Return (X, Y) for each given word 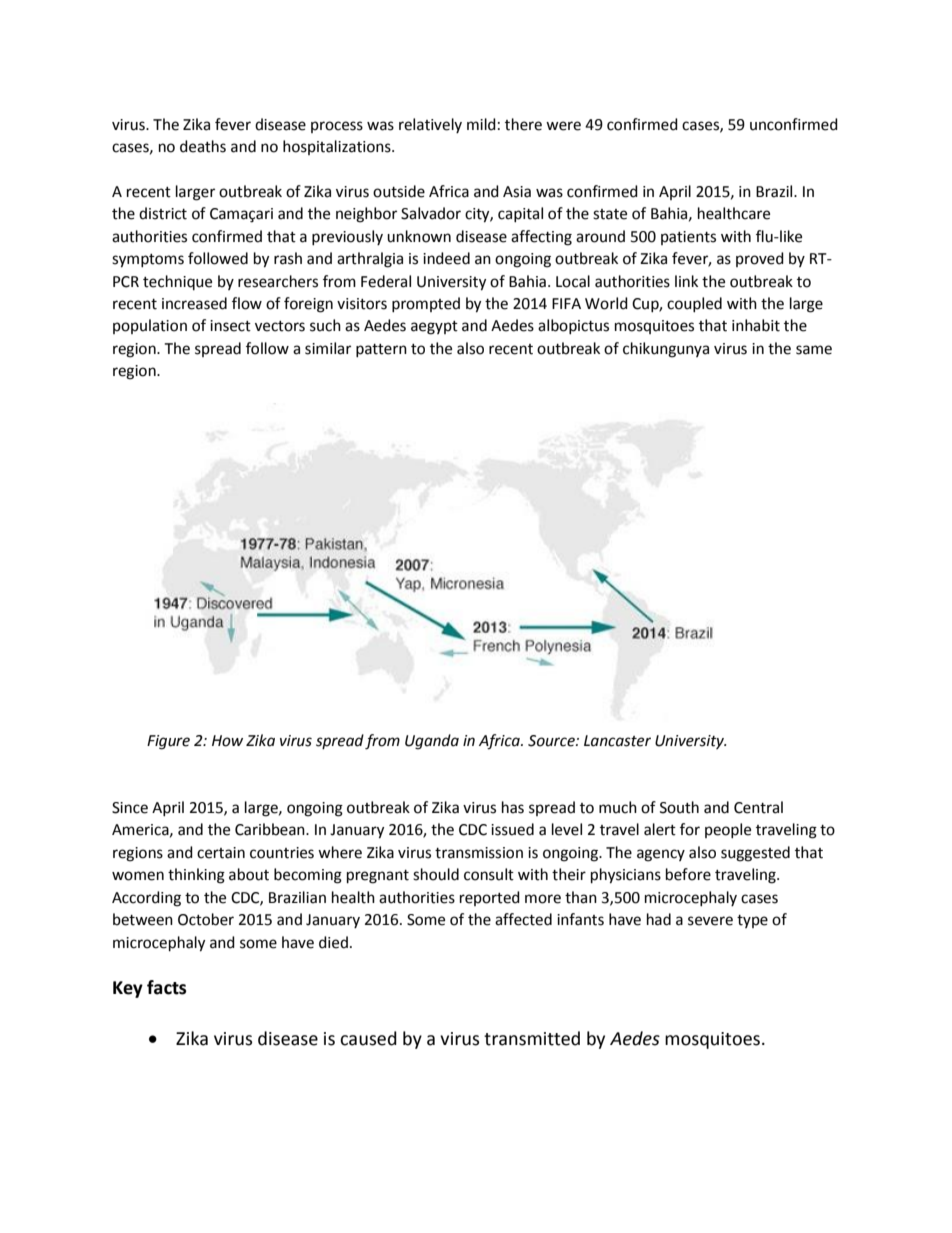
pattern (381, 350)
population (150, 326)
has (513, 807)
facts (166, 987)
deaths (203, 146)
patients (688, 238)
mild (481, 124)
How (227, 741)
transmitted (532, 1038)
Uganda (432, 742)
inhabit (756, 325)
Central (758, 807)
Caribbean (271, 829)
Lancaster (617, 741)
